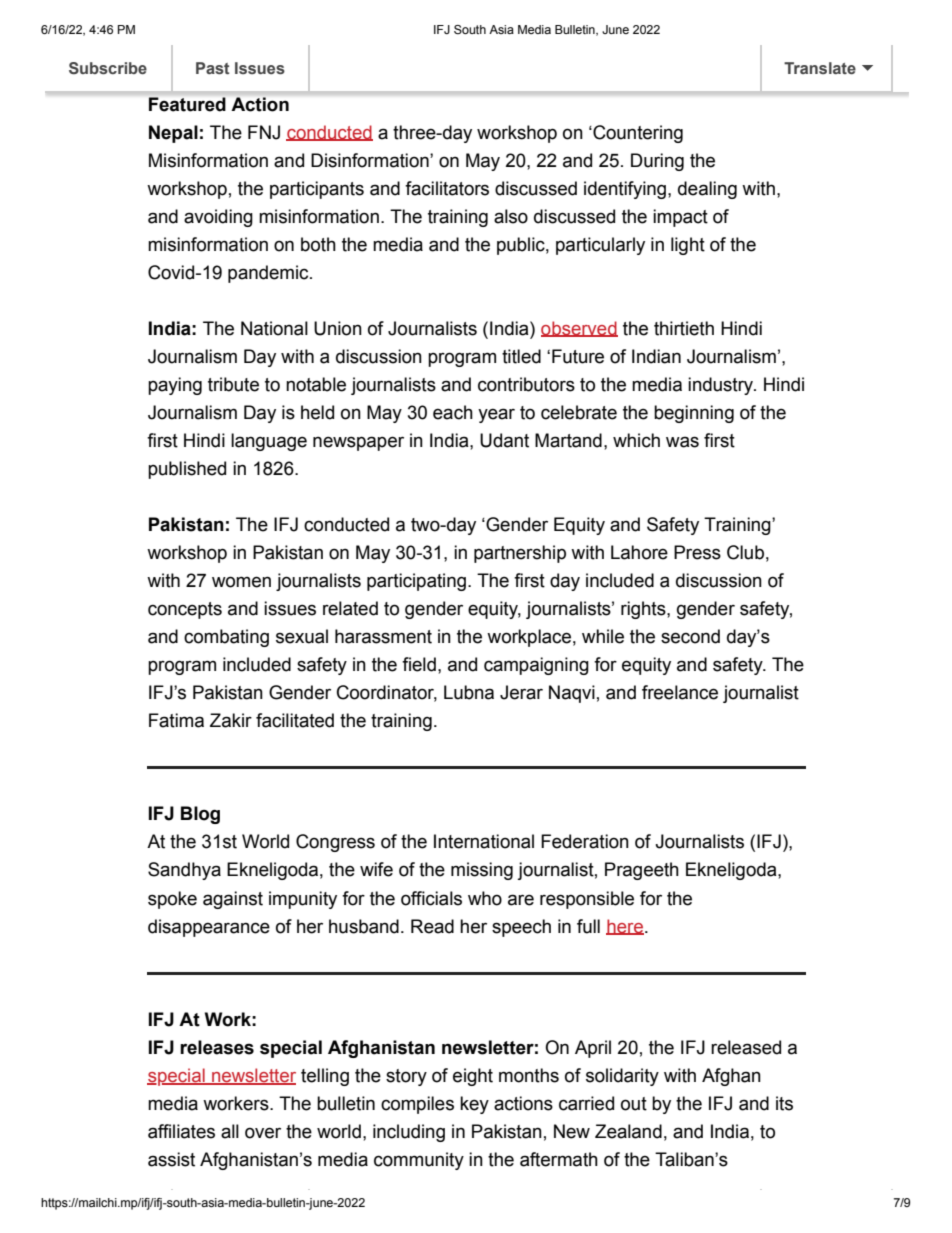  Describe the element at coordinates (784, 1103) in the image. I see `its` at that location.
